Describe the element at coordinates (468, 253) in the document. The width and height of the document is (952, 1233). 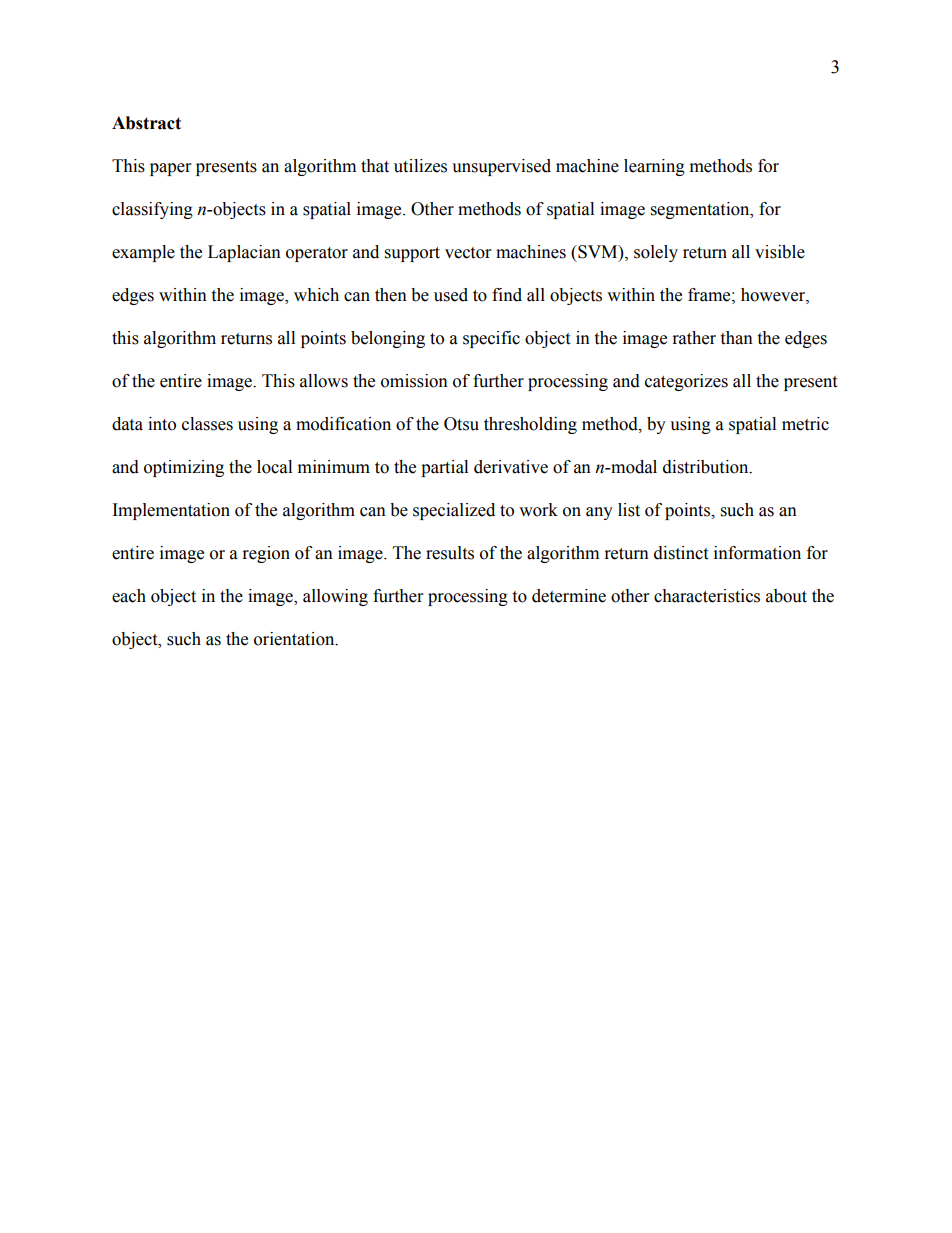
I see `vector` at that location.
